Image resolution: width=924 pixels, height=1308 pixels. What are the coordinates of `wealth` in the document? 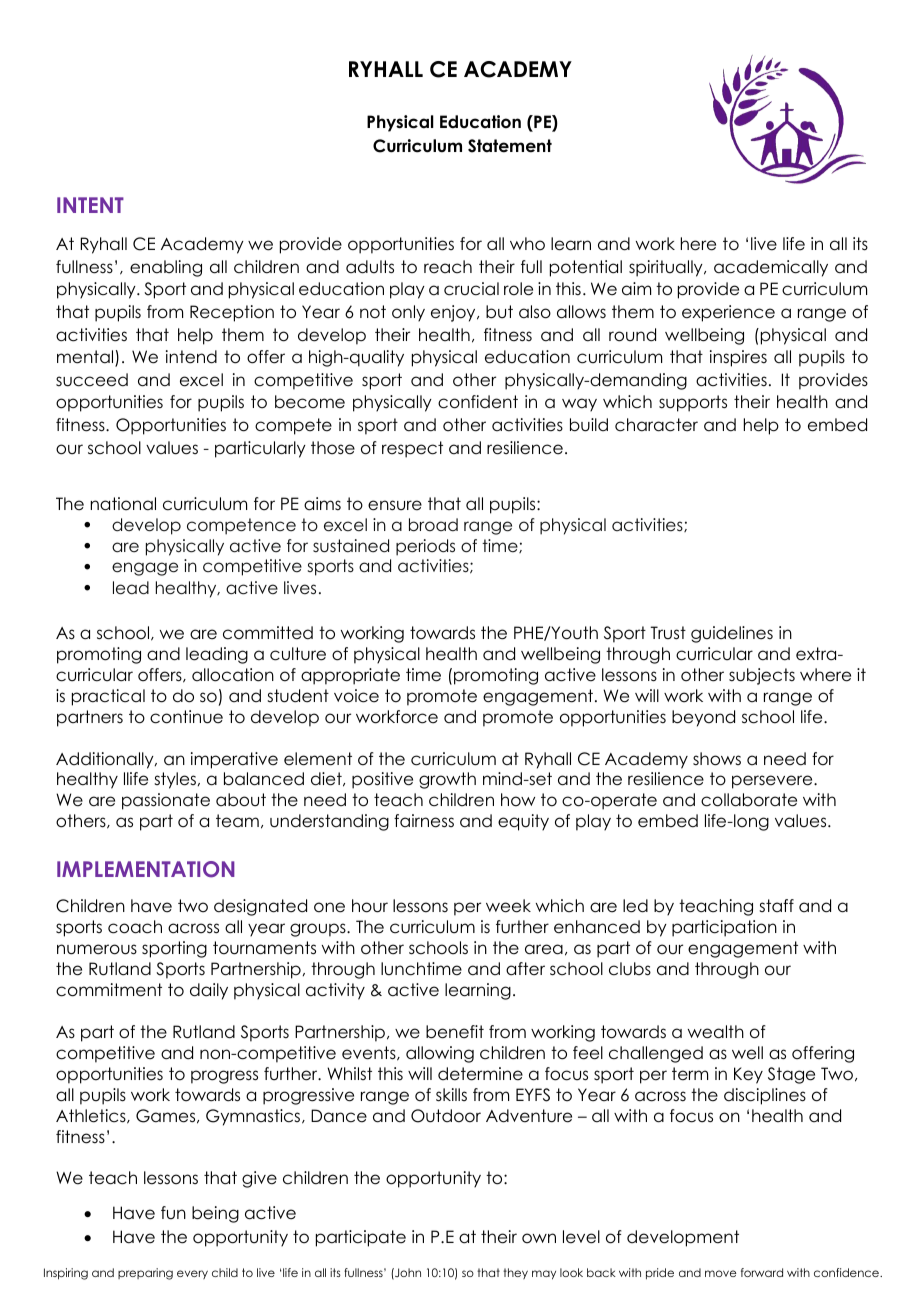 It's located at (716, 1032).
